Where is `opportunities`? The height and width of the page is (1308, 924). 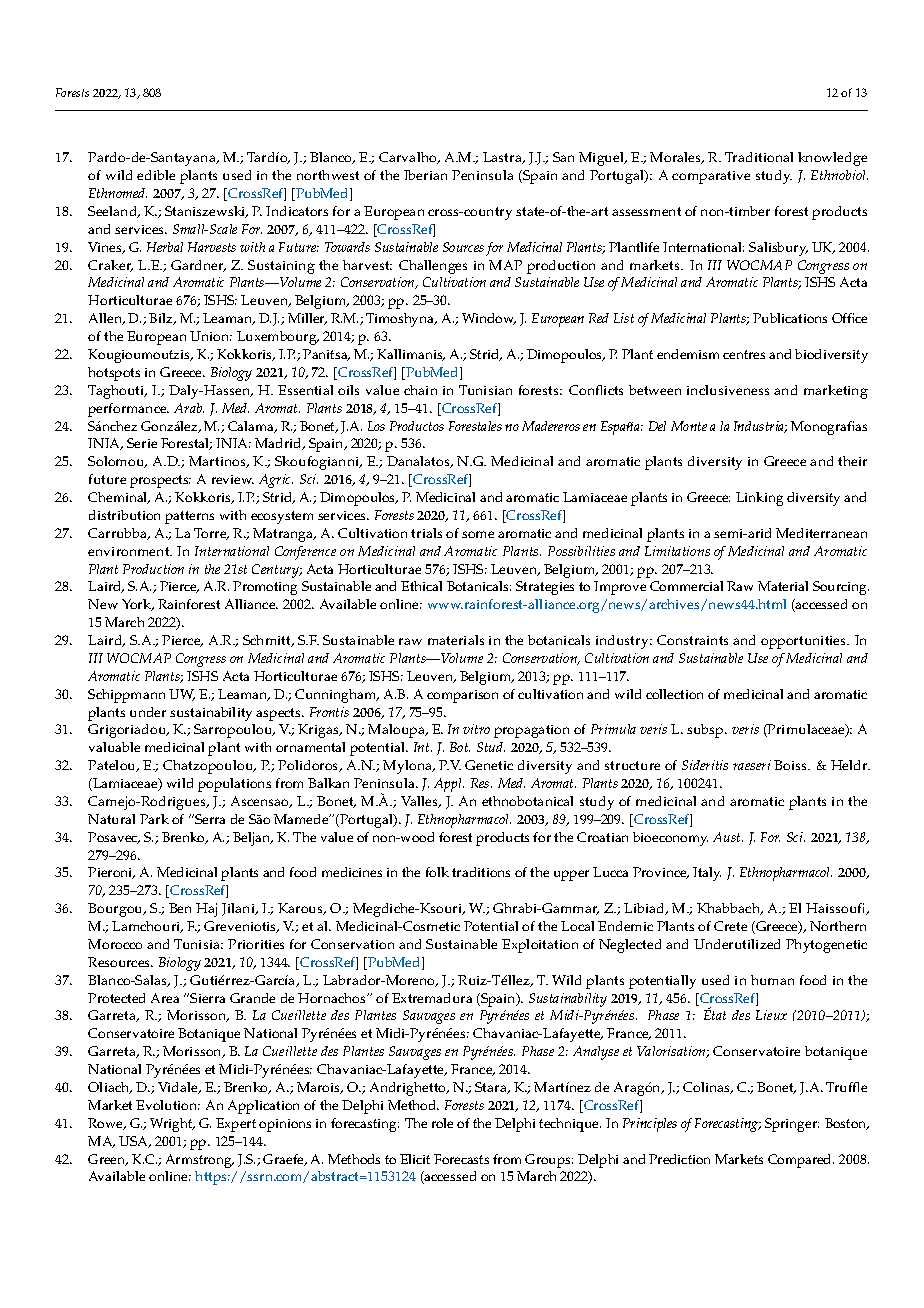
opportunities is located at coordinates (805, 642).
